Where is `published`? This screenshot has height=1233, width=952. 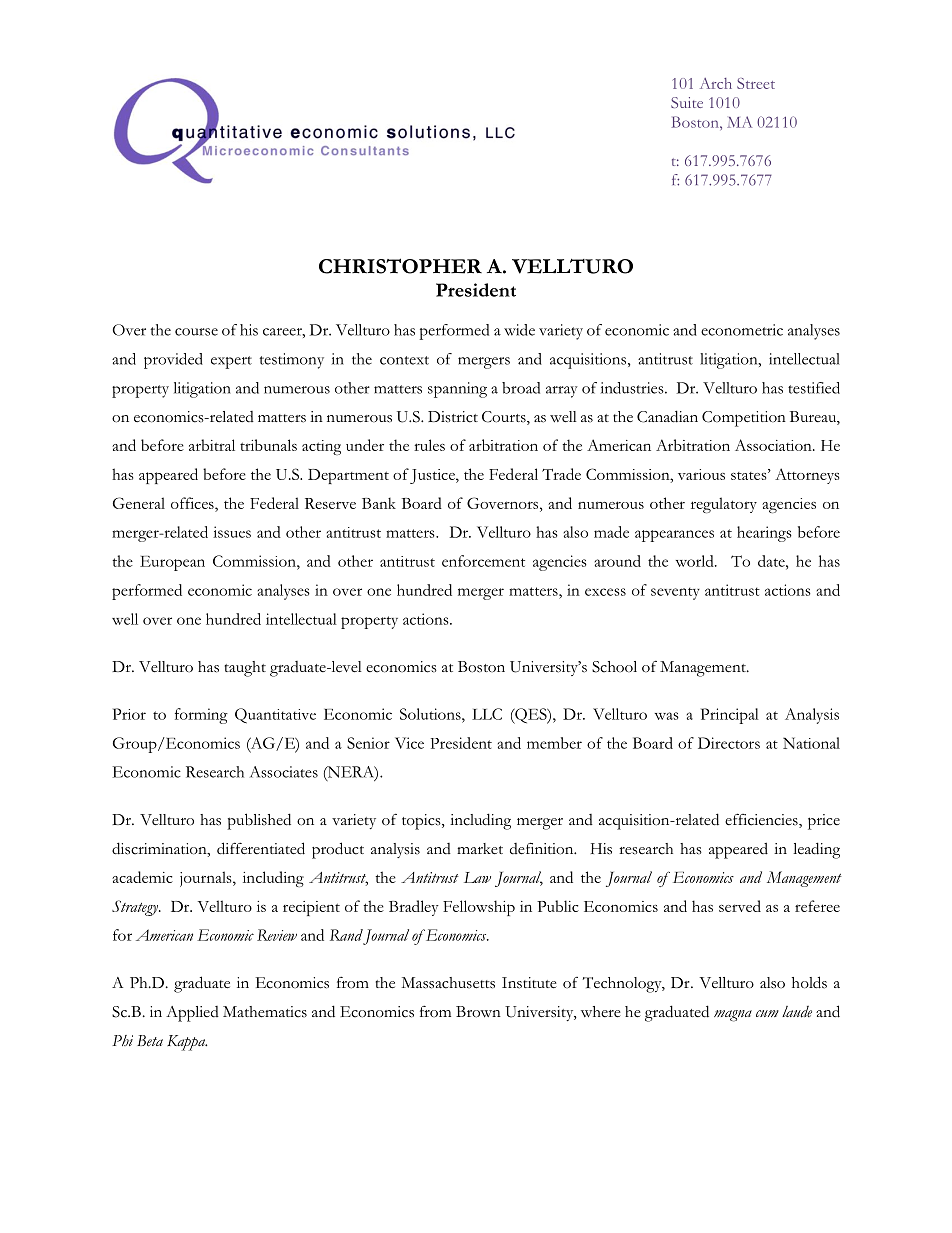
published is located at coordinates (259, 821).
